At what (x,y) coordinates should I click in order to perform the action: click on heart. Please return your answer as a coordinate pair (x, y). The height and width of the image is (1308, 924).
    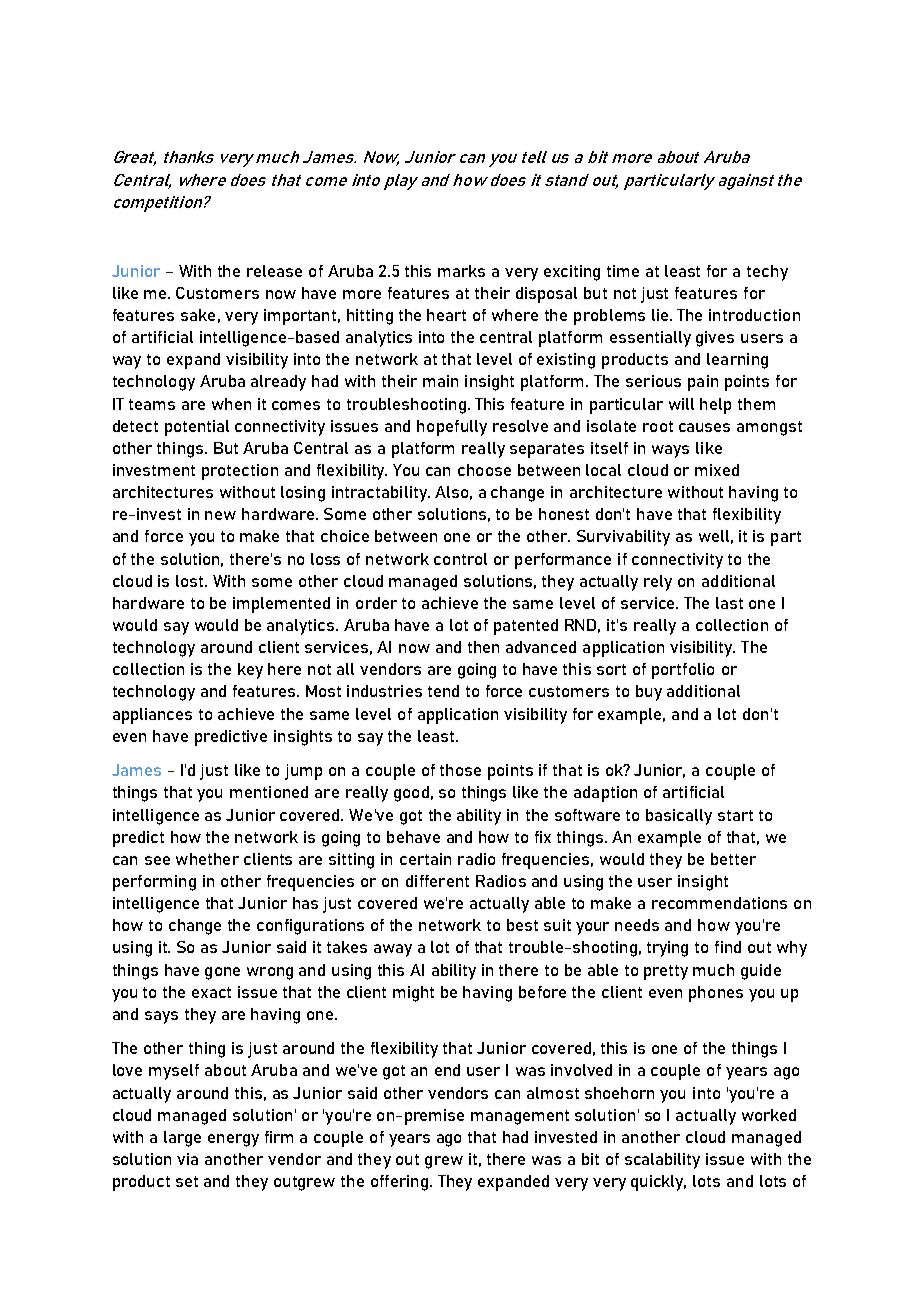
    Looking at the image, I should click on (446, 315).
